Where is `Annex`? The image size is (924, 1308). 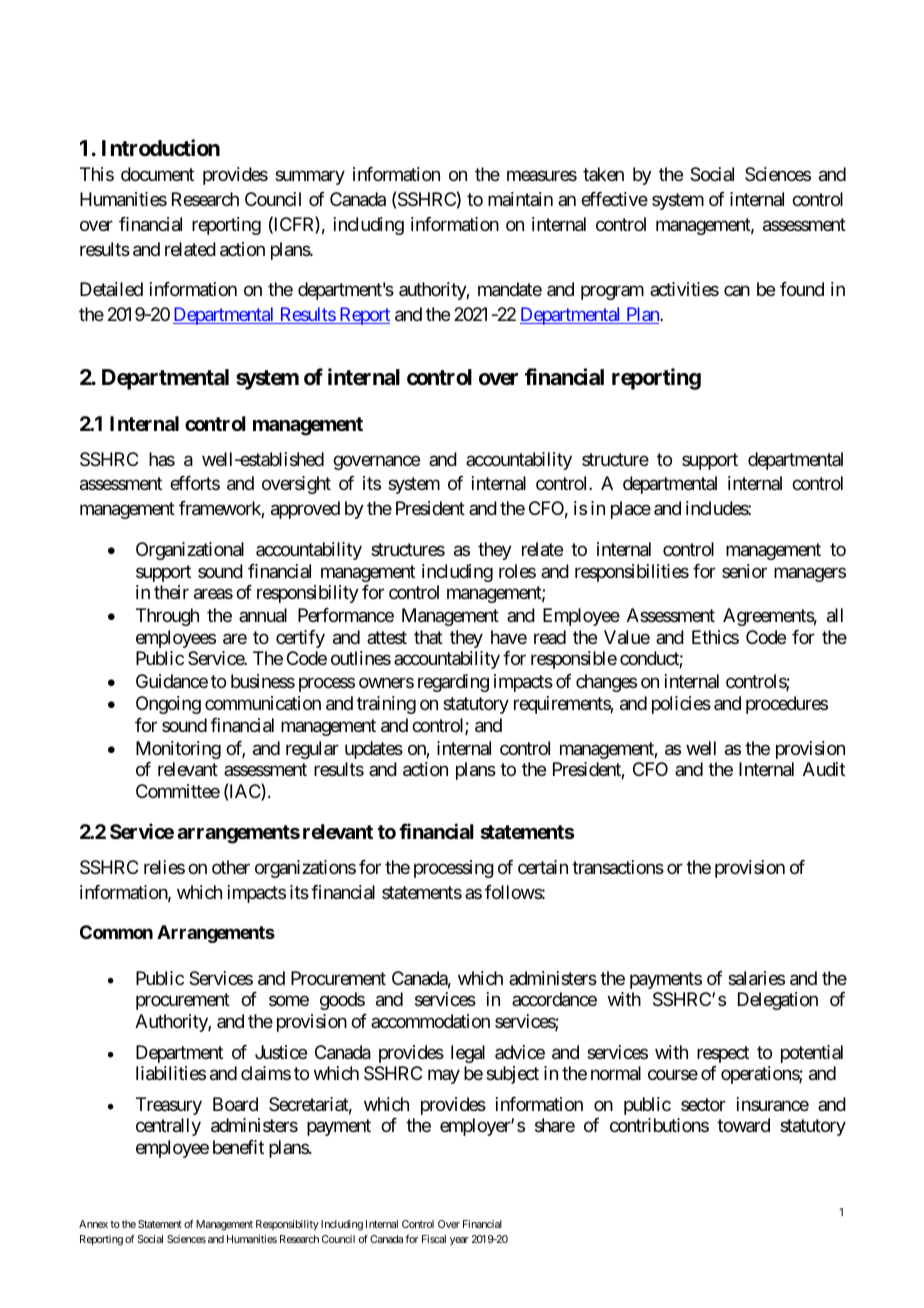 Annex is located at coordinates (93, 1224).
